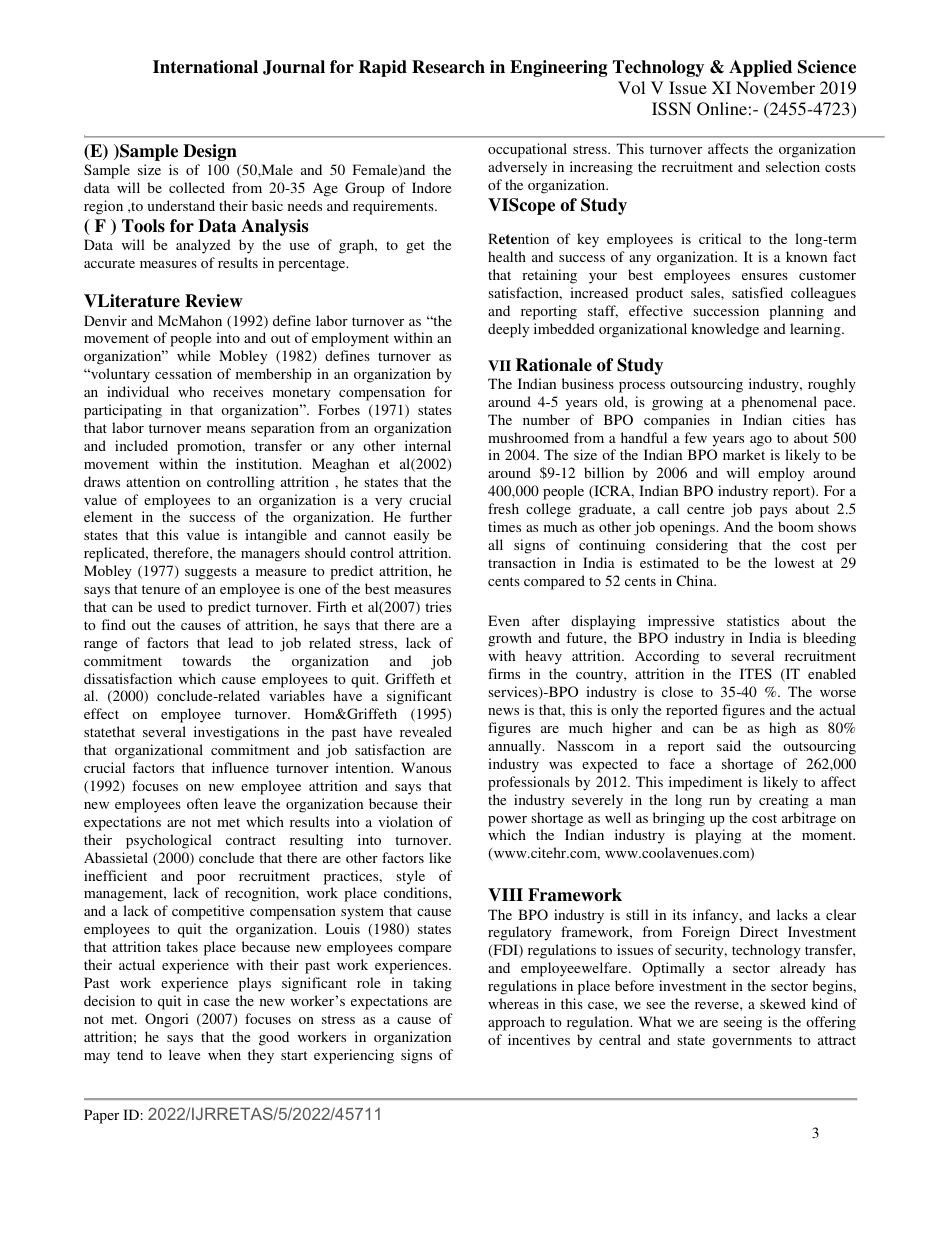 This screenshot has width=952, height=1233. I want to click on annually, so click(516, 747).
